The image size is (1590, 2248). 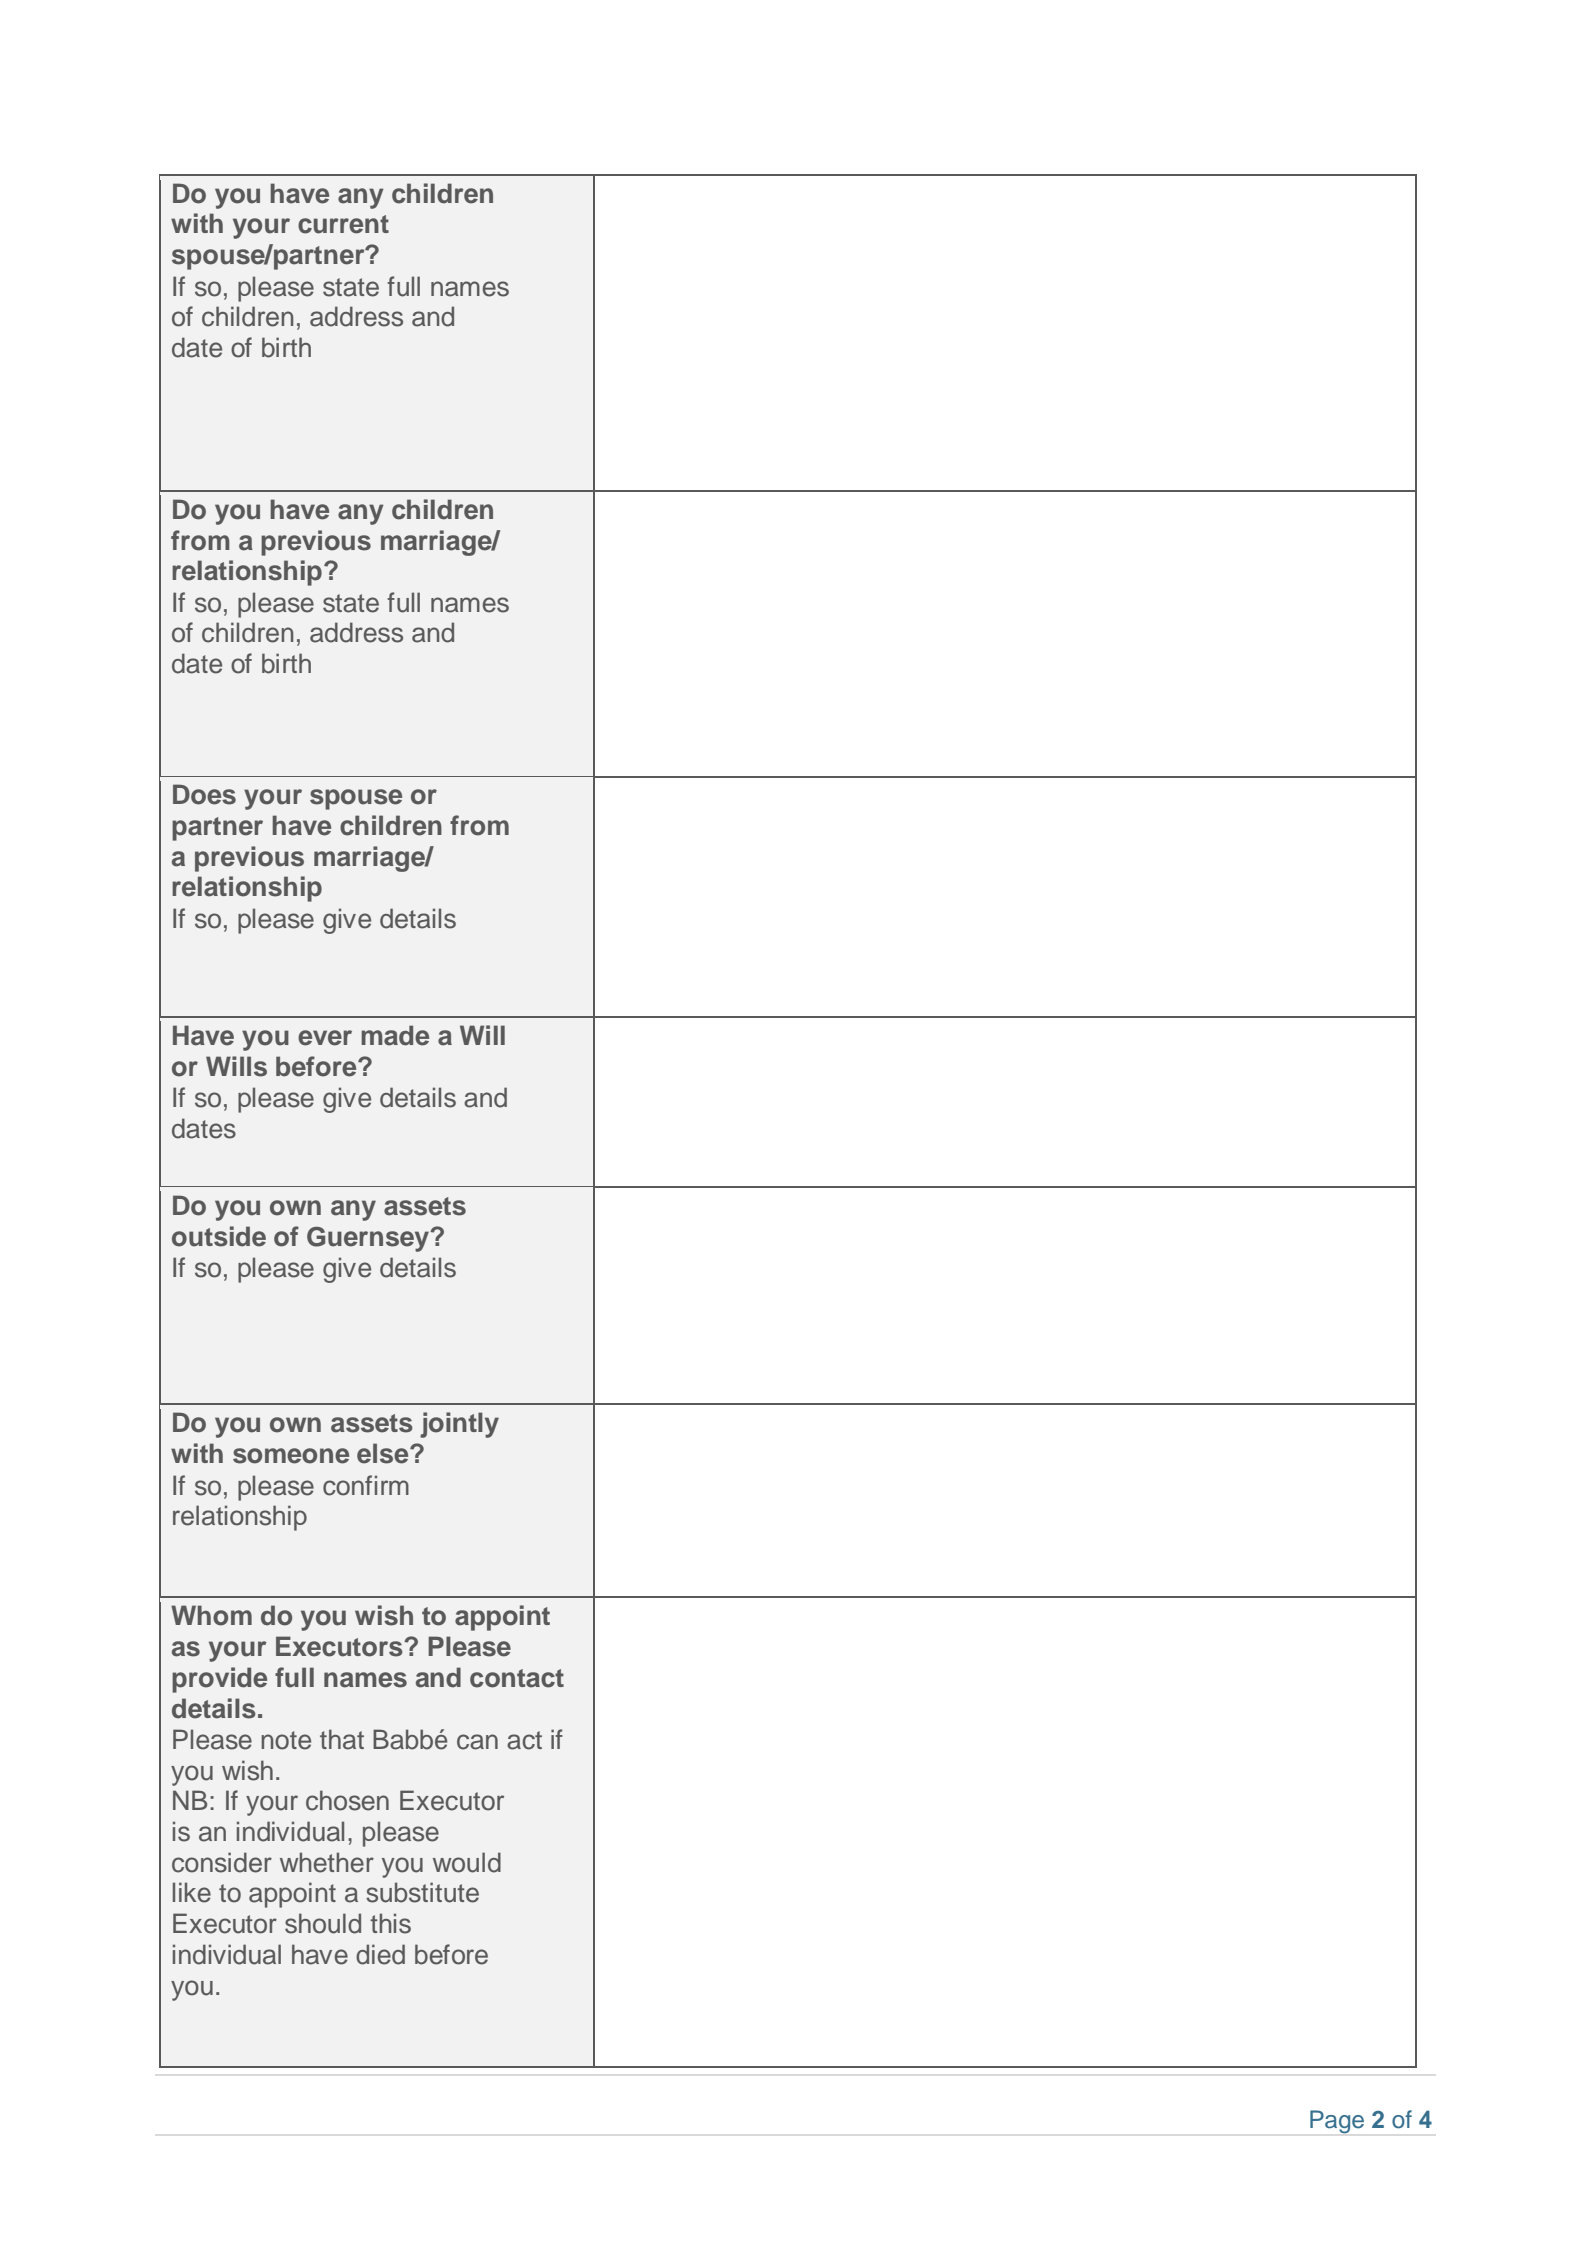 What do you see at coordinates (459, 1425) in the image?
I see `jointly` at bounding box center [459, 1425].
